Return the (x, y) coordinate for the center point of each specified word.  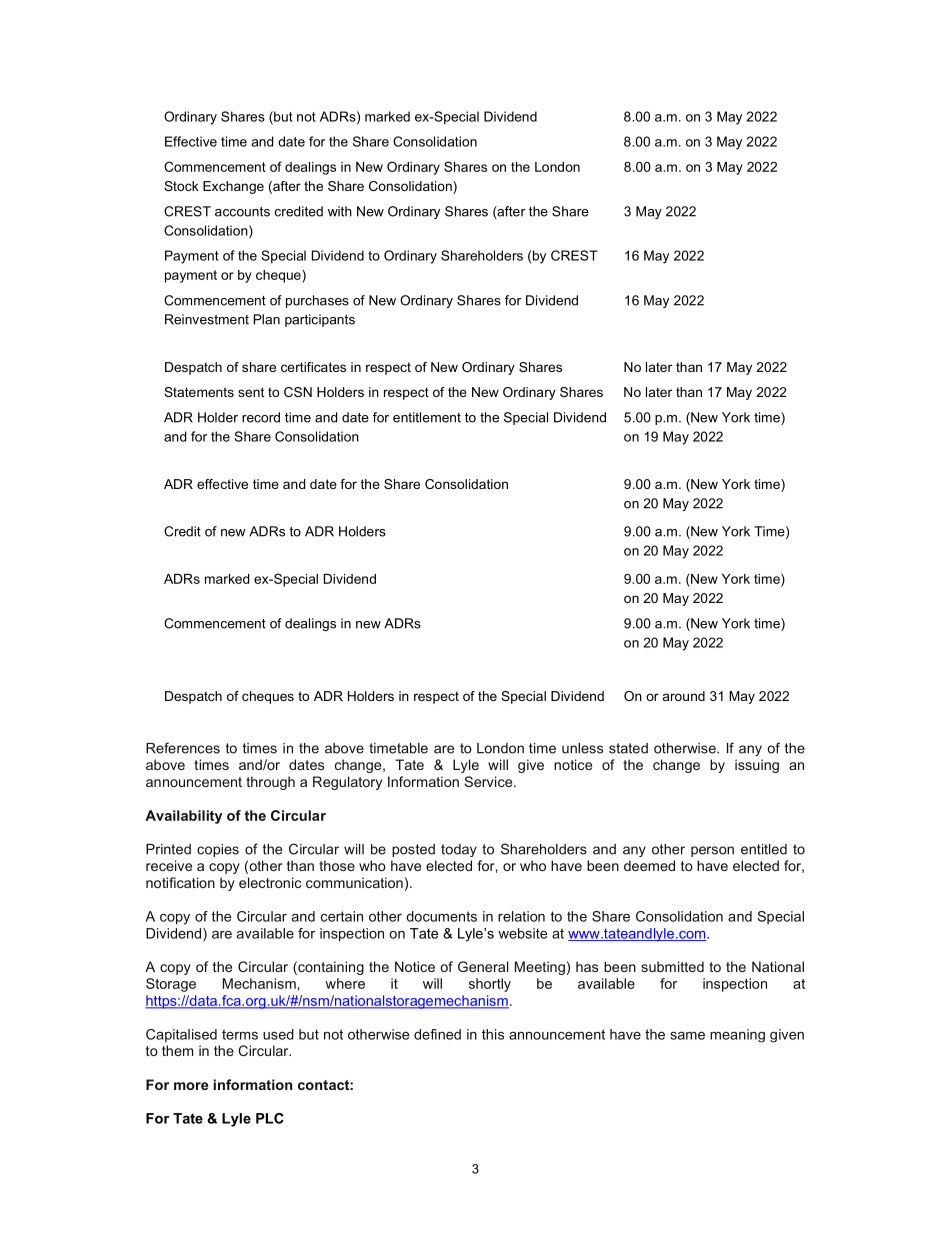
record (261, 417)
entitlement (427, 417)
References (183, 748)
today (459, 850)
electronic (270, 882)
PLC (270, 1118)
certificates (313, 367)
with (340, 211)
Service (490, 781)
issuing (757, 766)
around (684, 696)
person (712, 851)
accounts (242, 212)
